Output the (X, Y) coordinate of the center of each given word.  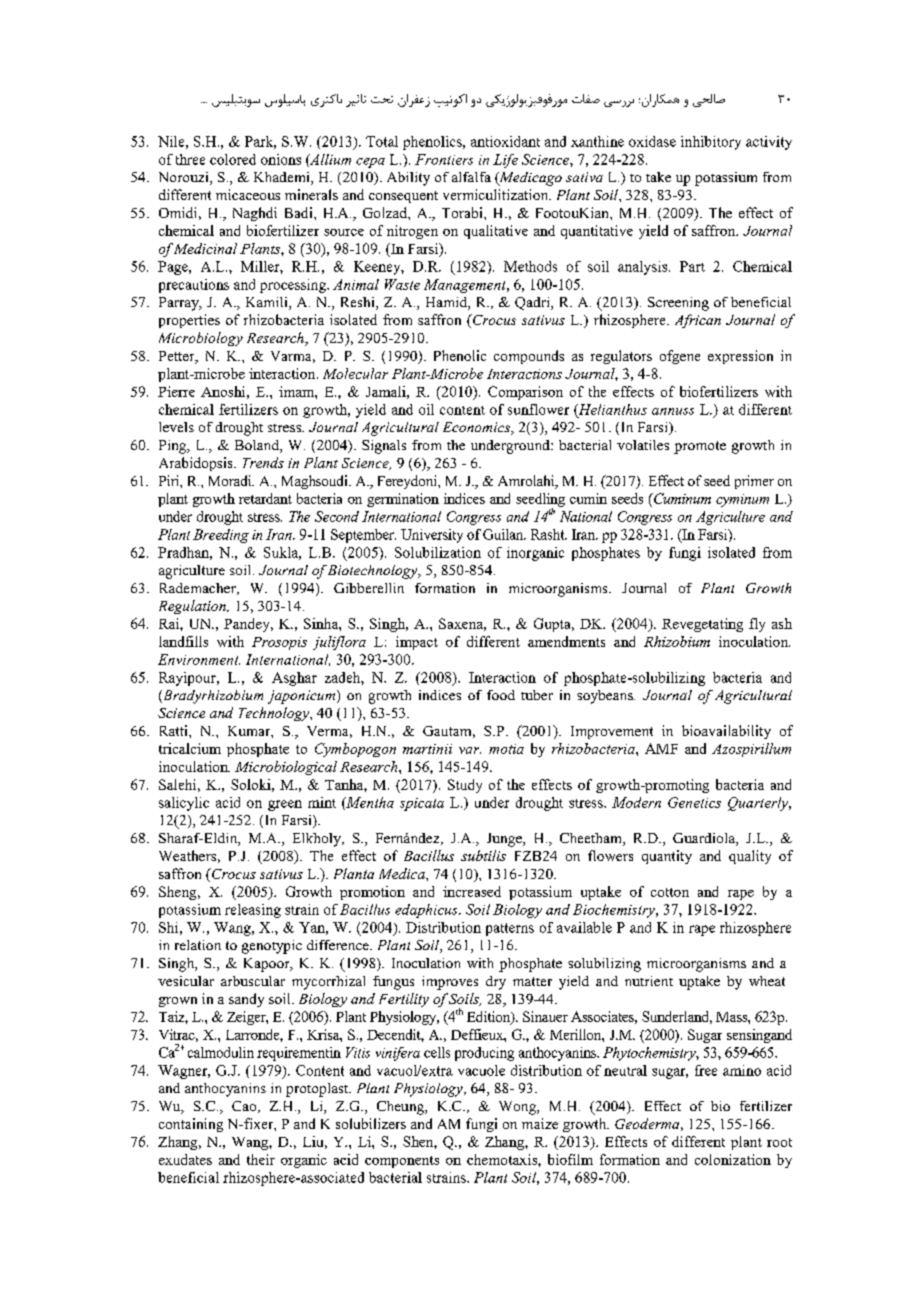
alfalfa (471, 177)
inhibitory (711, 143)
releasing (253, 911)
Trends (263, 462)
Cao (245, 1107)
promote (700, 447)
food (501, 695)
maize (540, 1123)
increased (472, 891)
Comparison (525, 393)
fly (757, 625)
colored (233, 159)
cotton (670, 892)
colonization (733, 1159)
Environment (199, 659)
